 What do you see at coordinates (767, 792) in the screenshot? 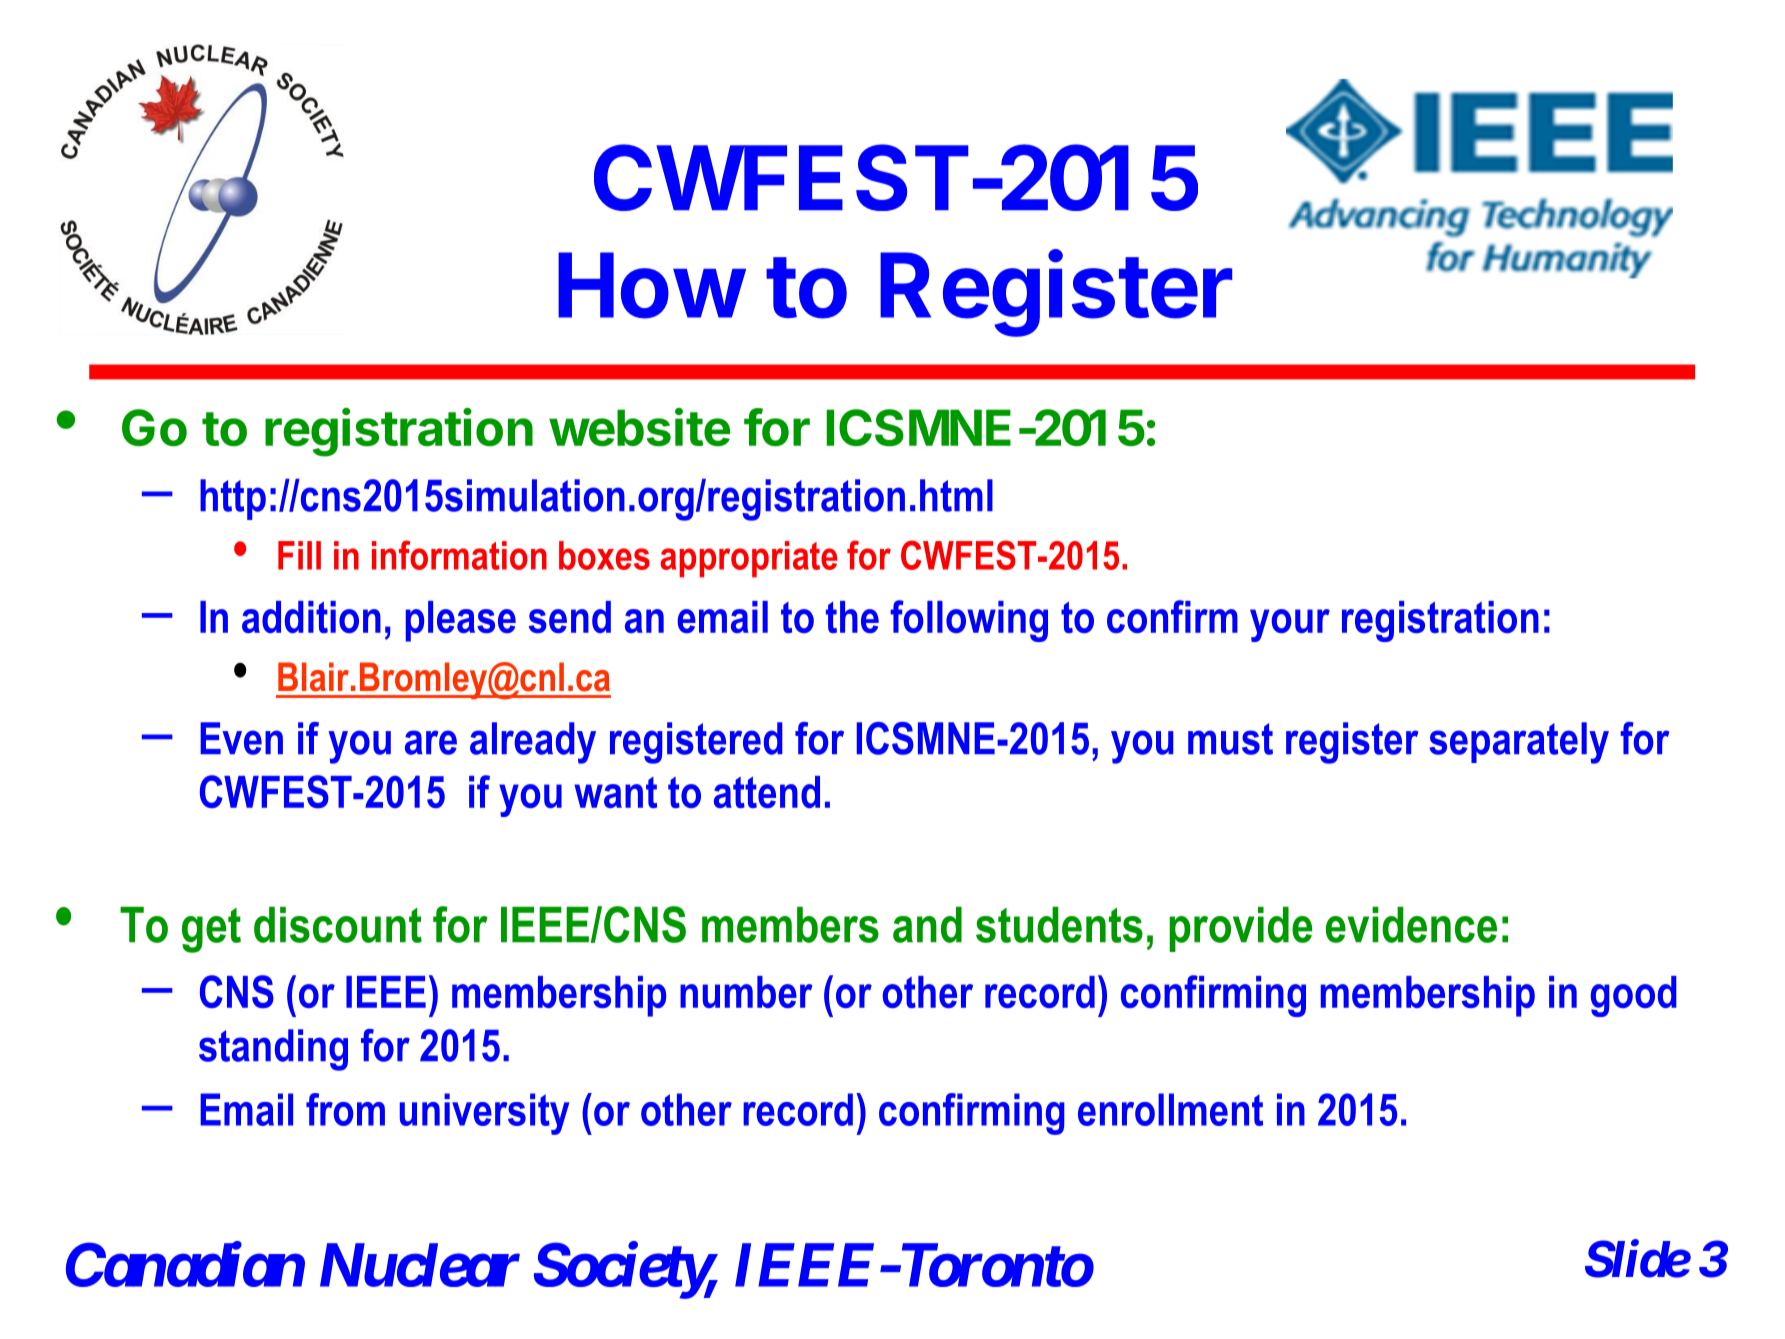
I see `attend` at bounding box center [767, 792].
